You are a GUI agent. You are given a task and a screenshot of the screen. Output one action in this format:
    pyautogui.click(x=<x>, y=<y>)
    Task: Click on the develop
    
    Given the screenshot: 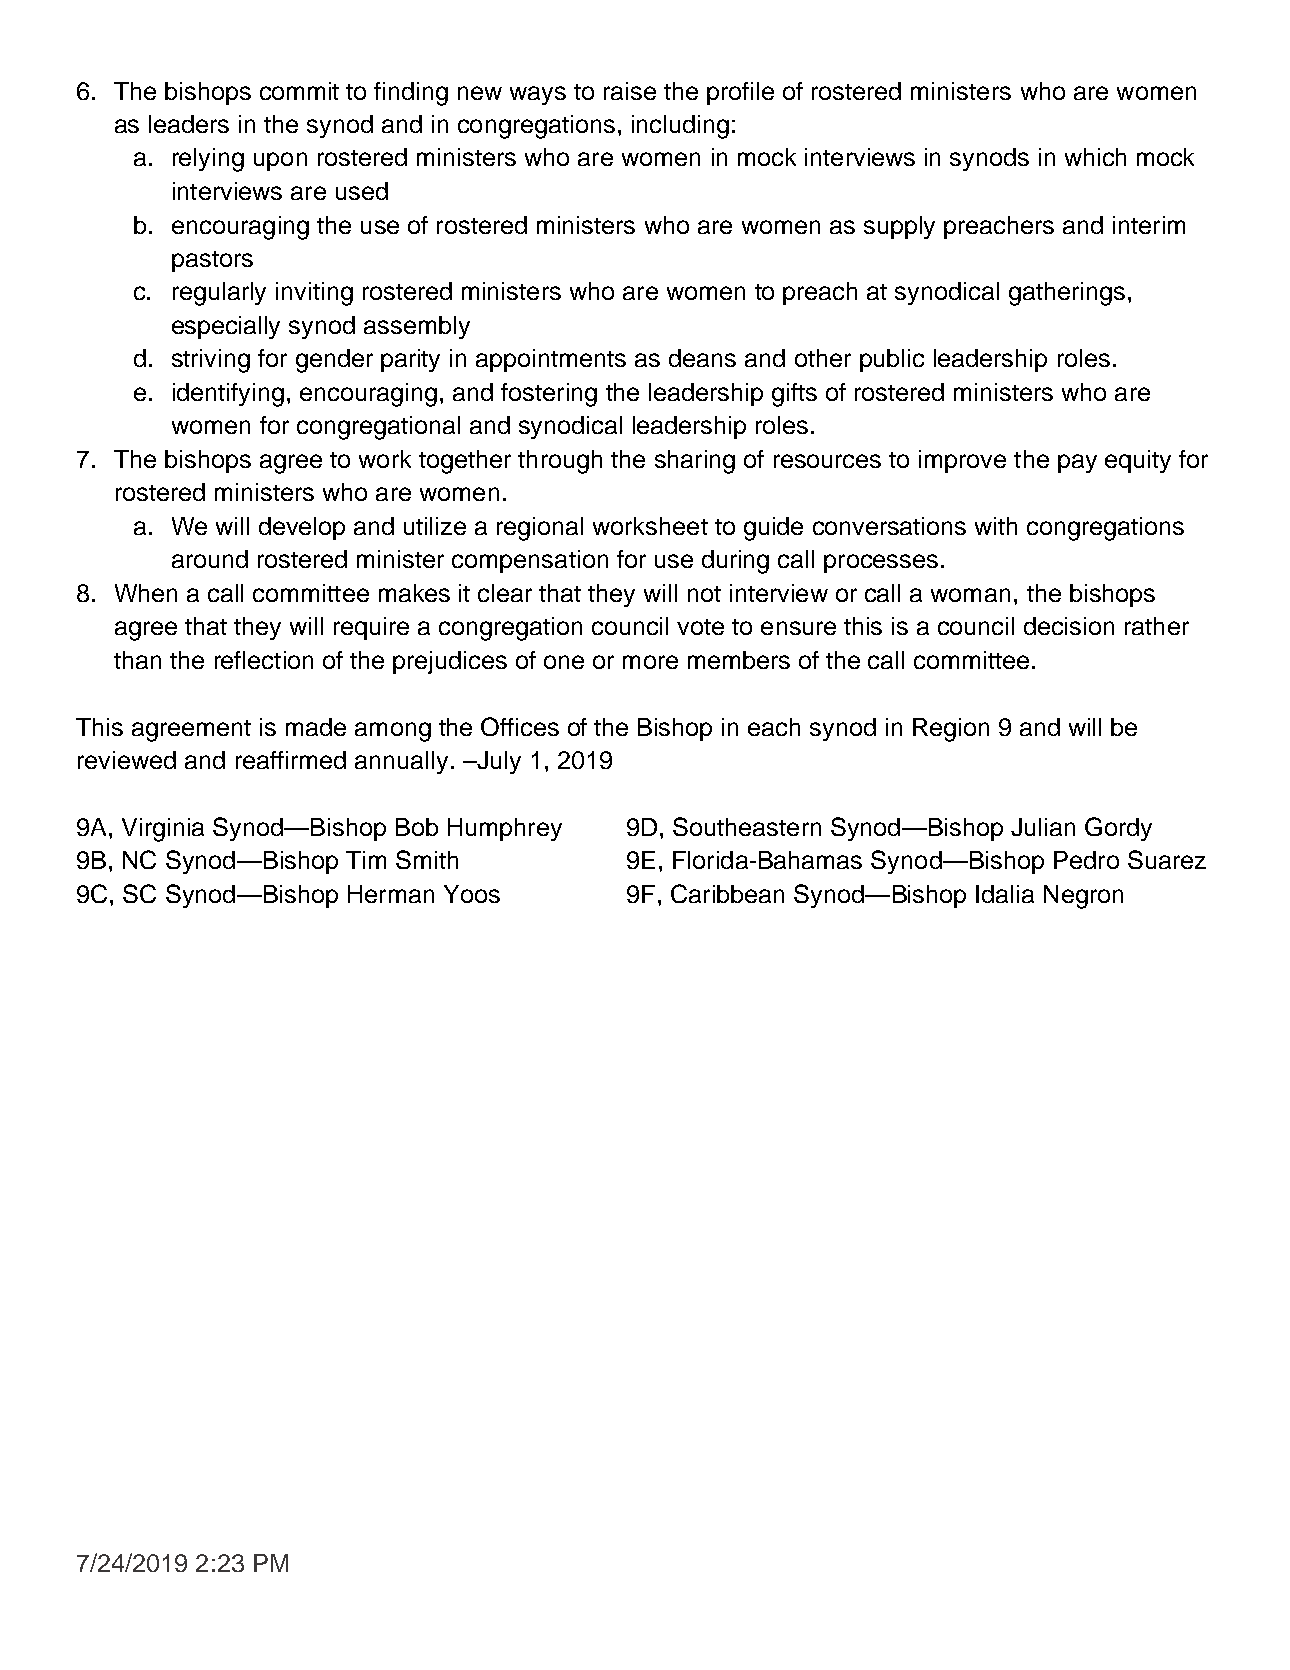 What is the action you would take?
    pyautogui.click(x=302, y=528)
